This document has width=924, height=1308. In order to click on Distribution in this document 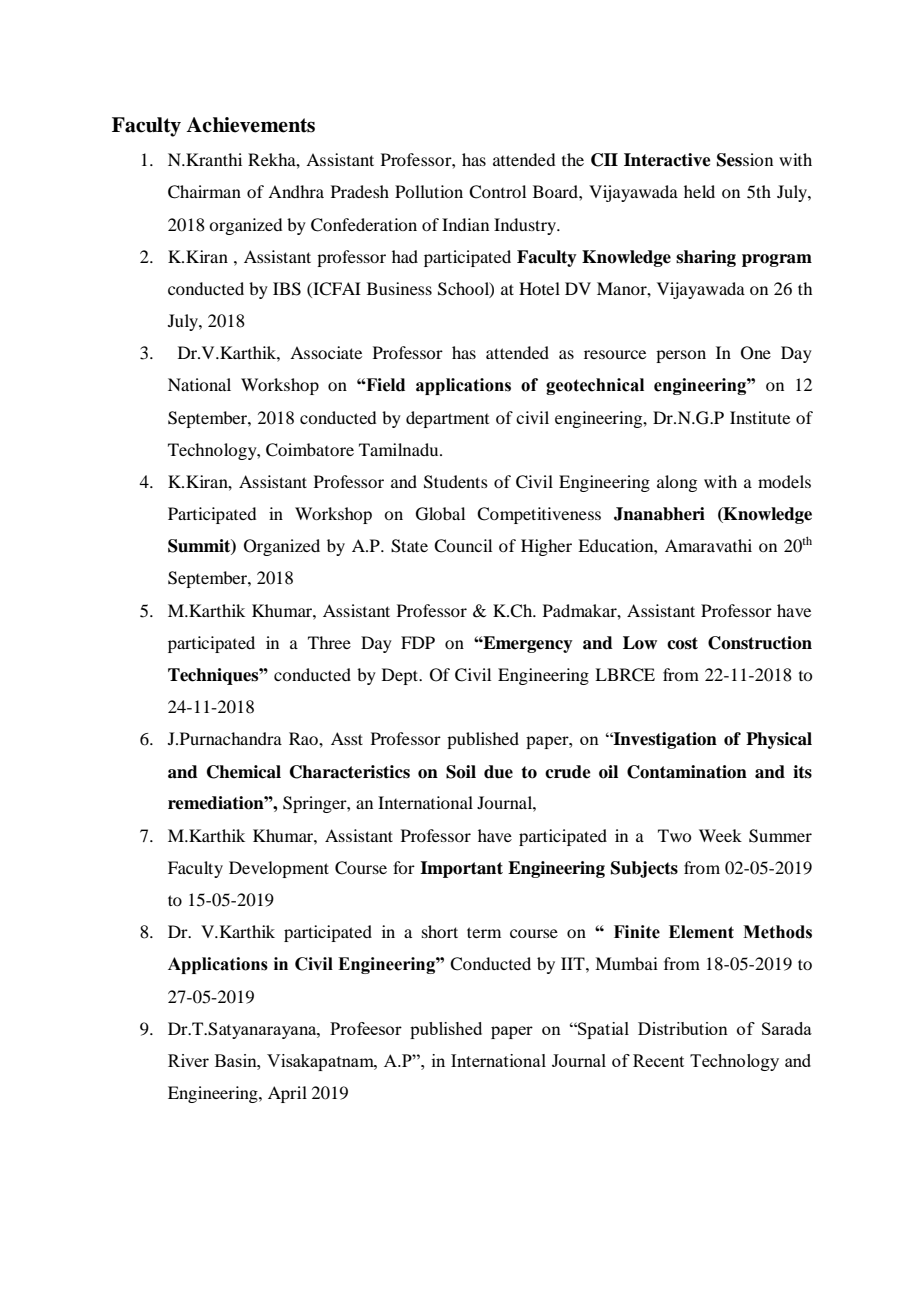, I will do `click(683, 1028)`.
